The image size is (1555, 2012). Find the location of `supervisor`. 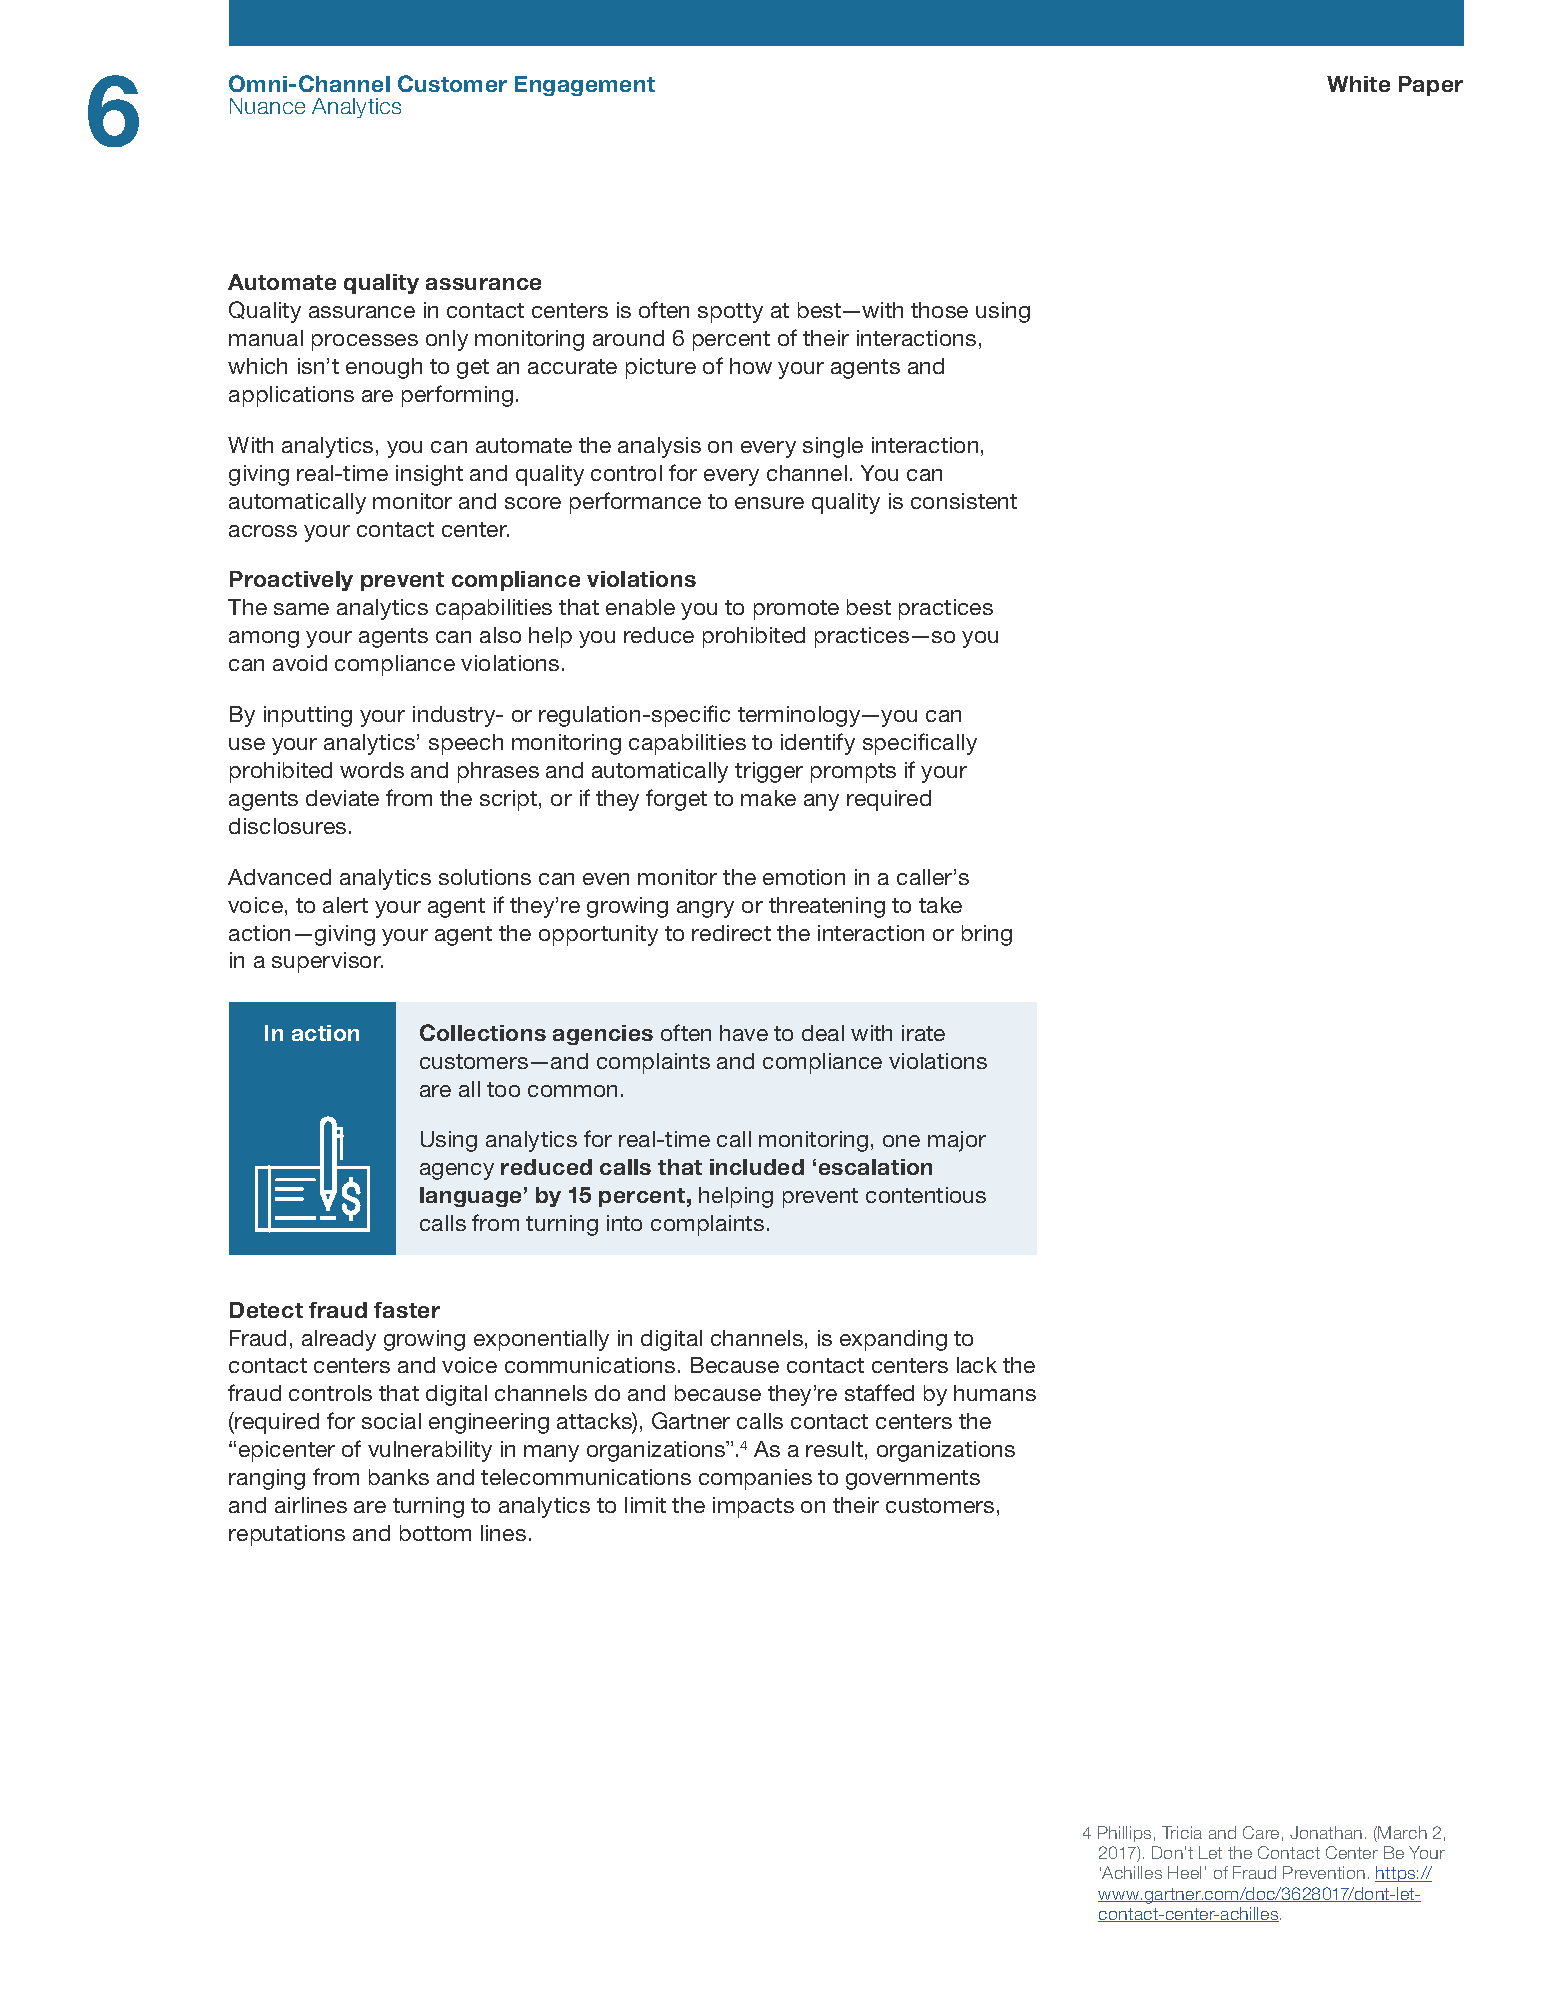

supervisor is located at coordinates (327, 962).
